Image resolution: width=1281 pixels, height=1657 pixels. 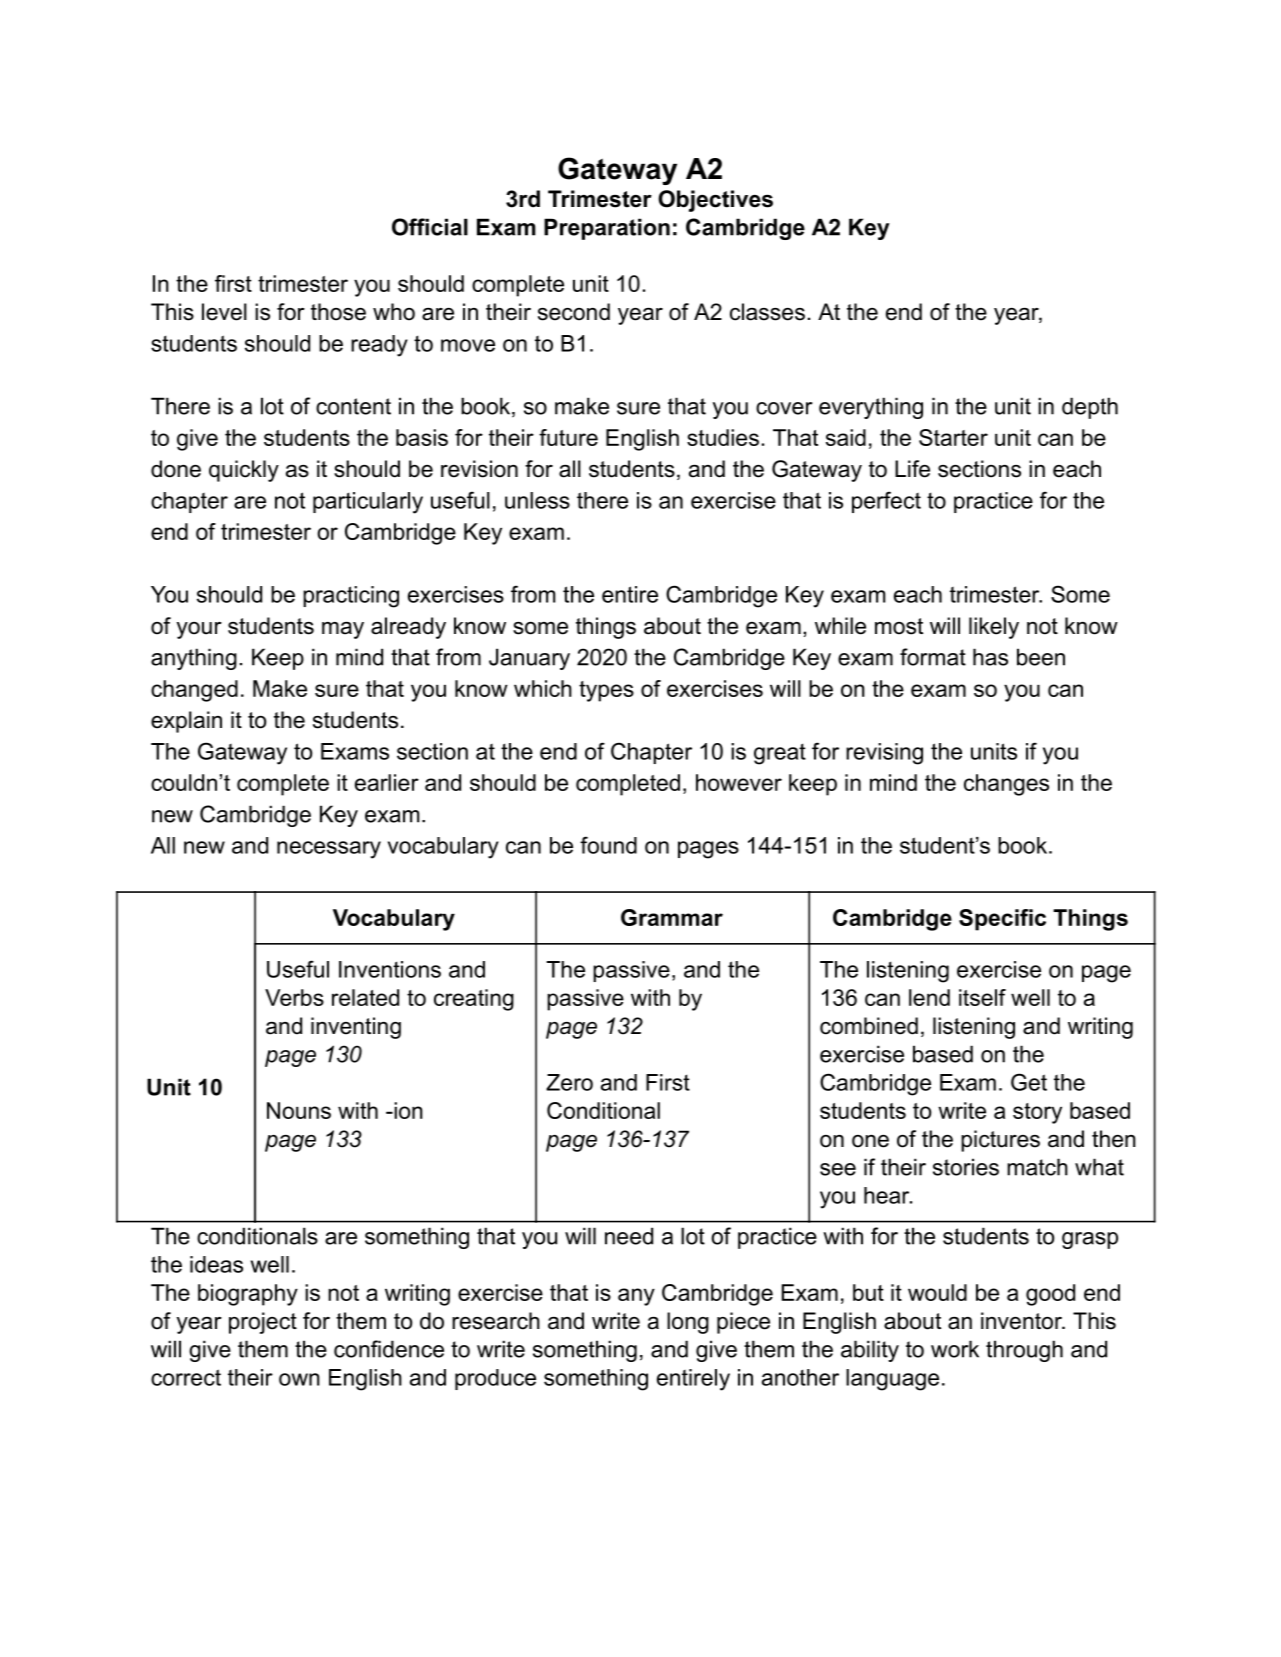 What do you see at coordinates (912, 469) in the screenshot?
I see `Life` at bounding box center [912, 469].
